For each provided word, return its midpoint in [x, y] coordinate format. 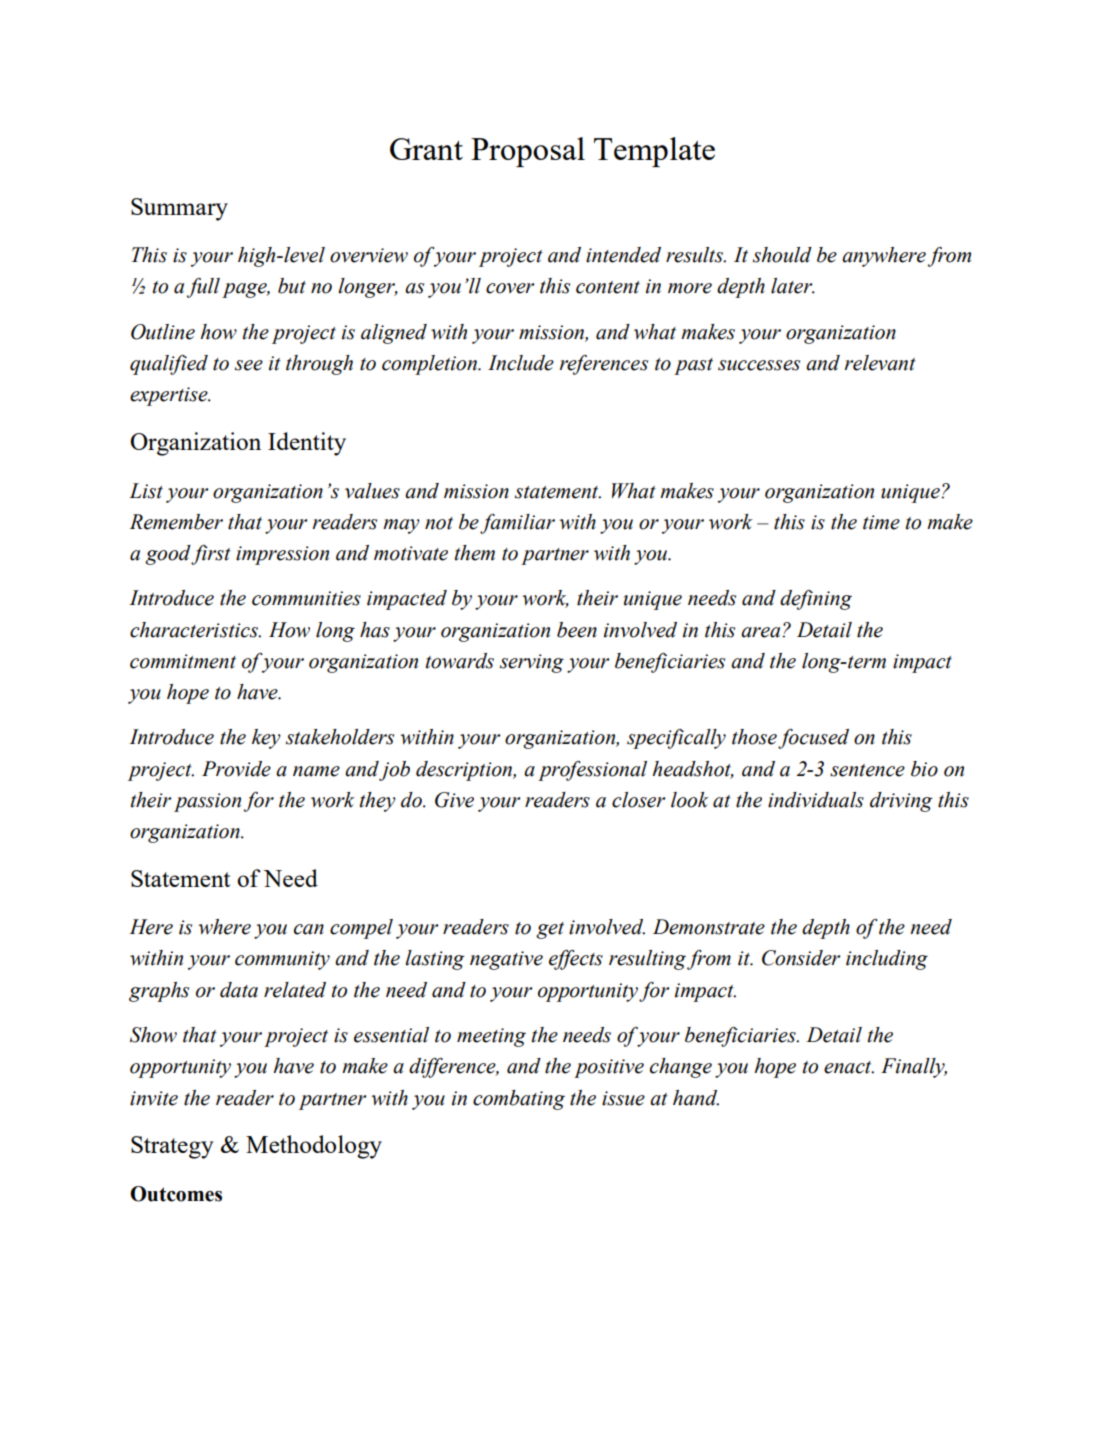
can [309, 929]
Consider [801, 958]
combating [519, 1100]
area [762, 632]
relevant [880, 363]
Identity [307, 444]
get [550, 930]
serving [532, 663]
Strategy [172, 1147]
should [782, 255]
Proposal [528, 152]
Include [521, 363]
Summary [179, 209]
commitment [183, 661]
